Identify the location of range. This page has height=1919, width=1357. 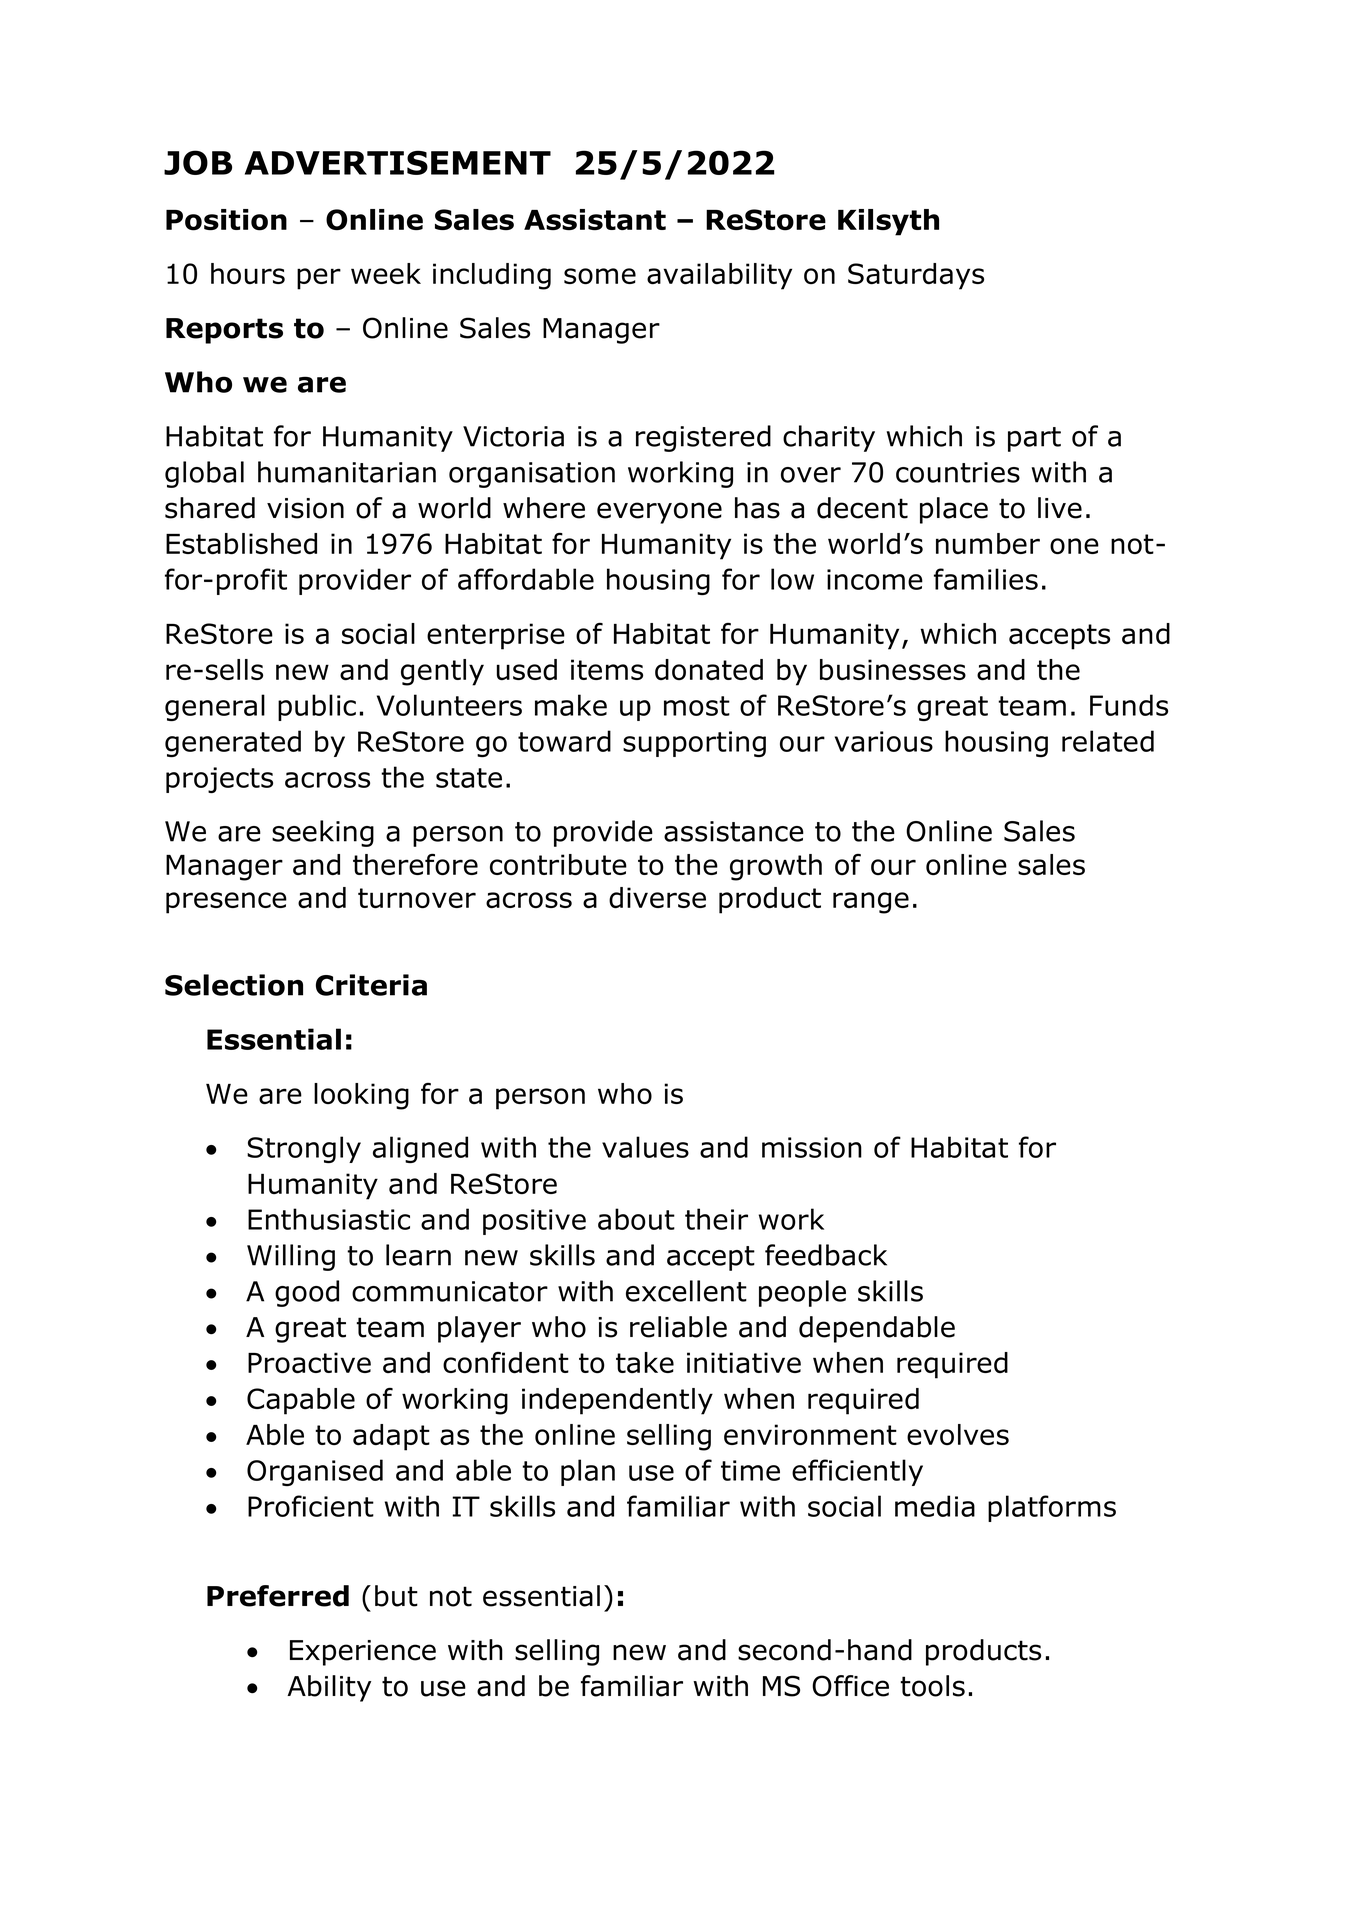
(871, 903).
